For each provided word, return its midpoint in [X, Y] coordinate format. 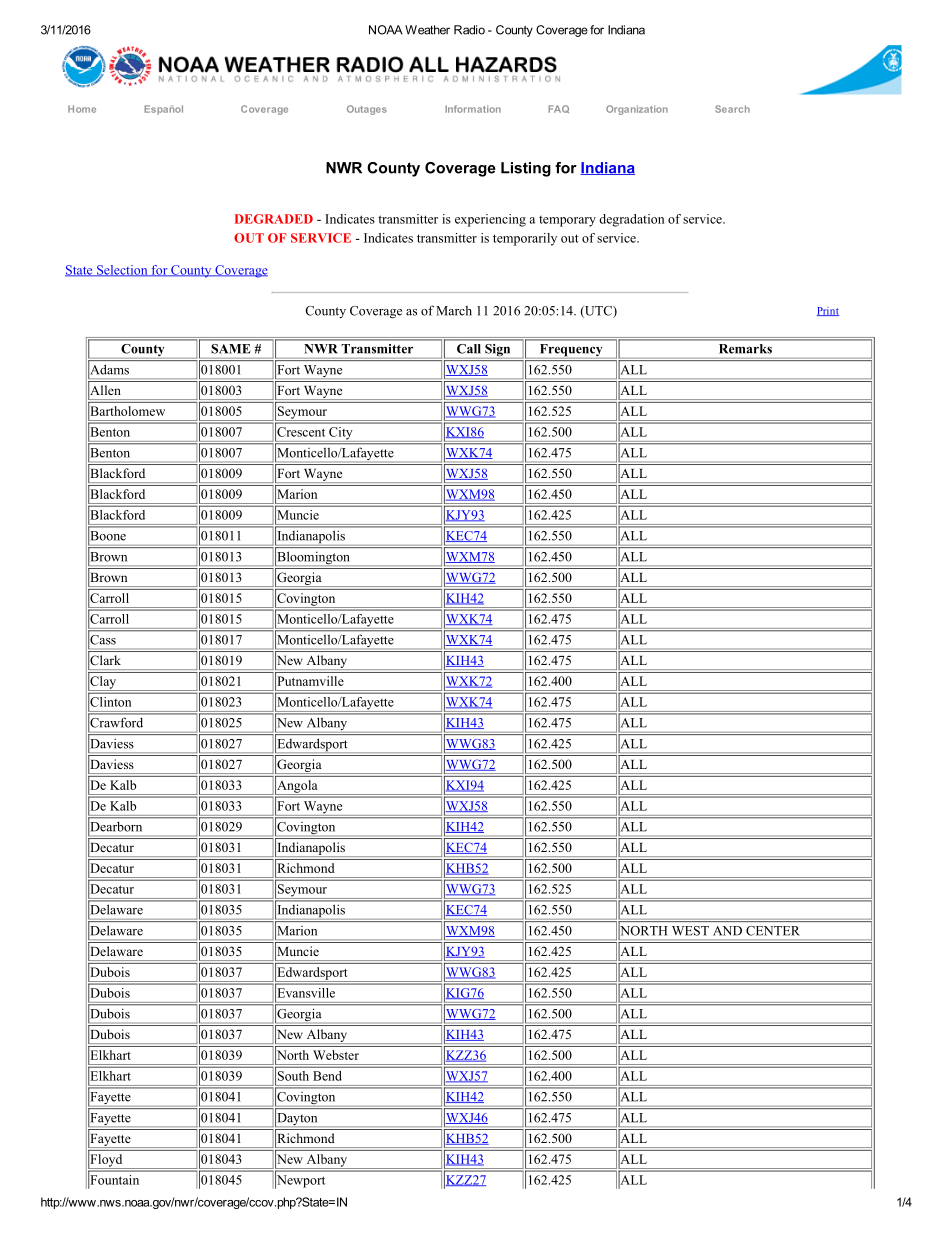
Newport [300, 1181]
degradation [631, 220]
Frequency [571, 350]
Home [82, 109]
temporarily [525, 239]
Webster [336, 1055]
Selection [122, 271]
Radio [469, 30]
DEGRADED [274, 219]
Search [732, 109]
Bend [327, 1076]
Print [828, 311]
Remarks [745, 349]
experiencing [490, 220]
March [454, 311]
